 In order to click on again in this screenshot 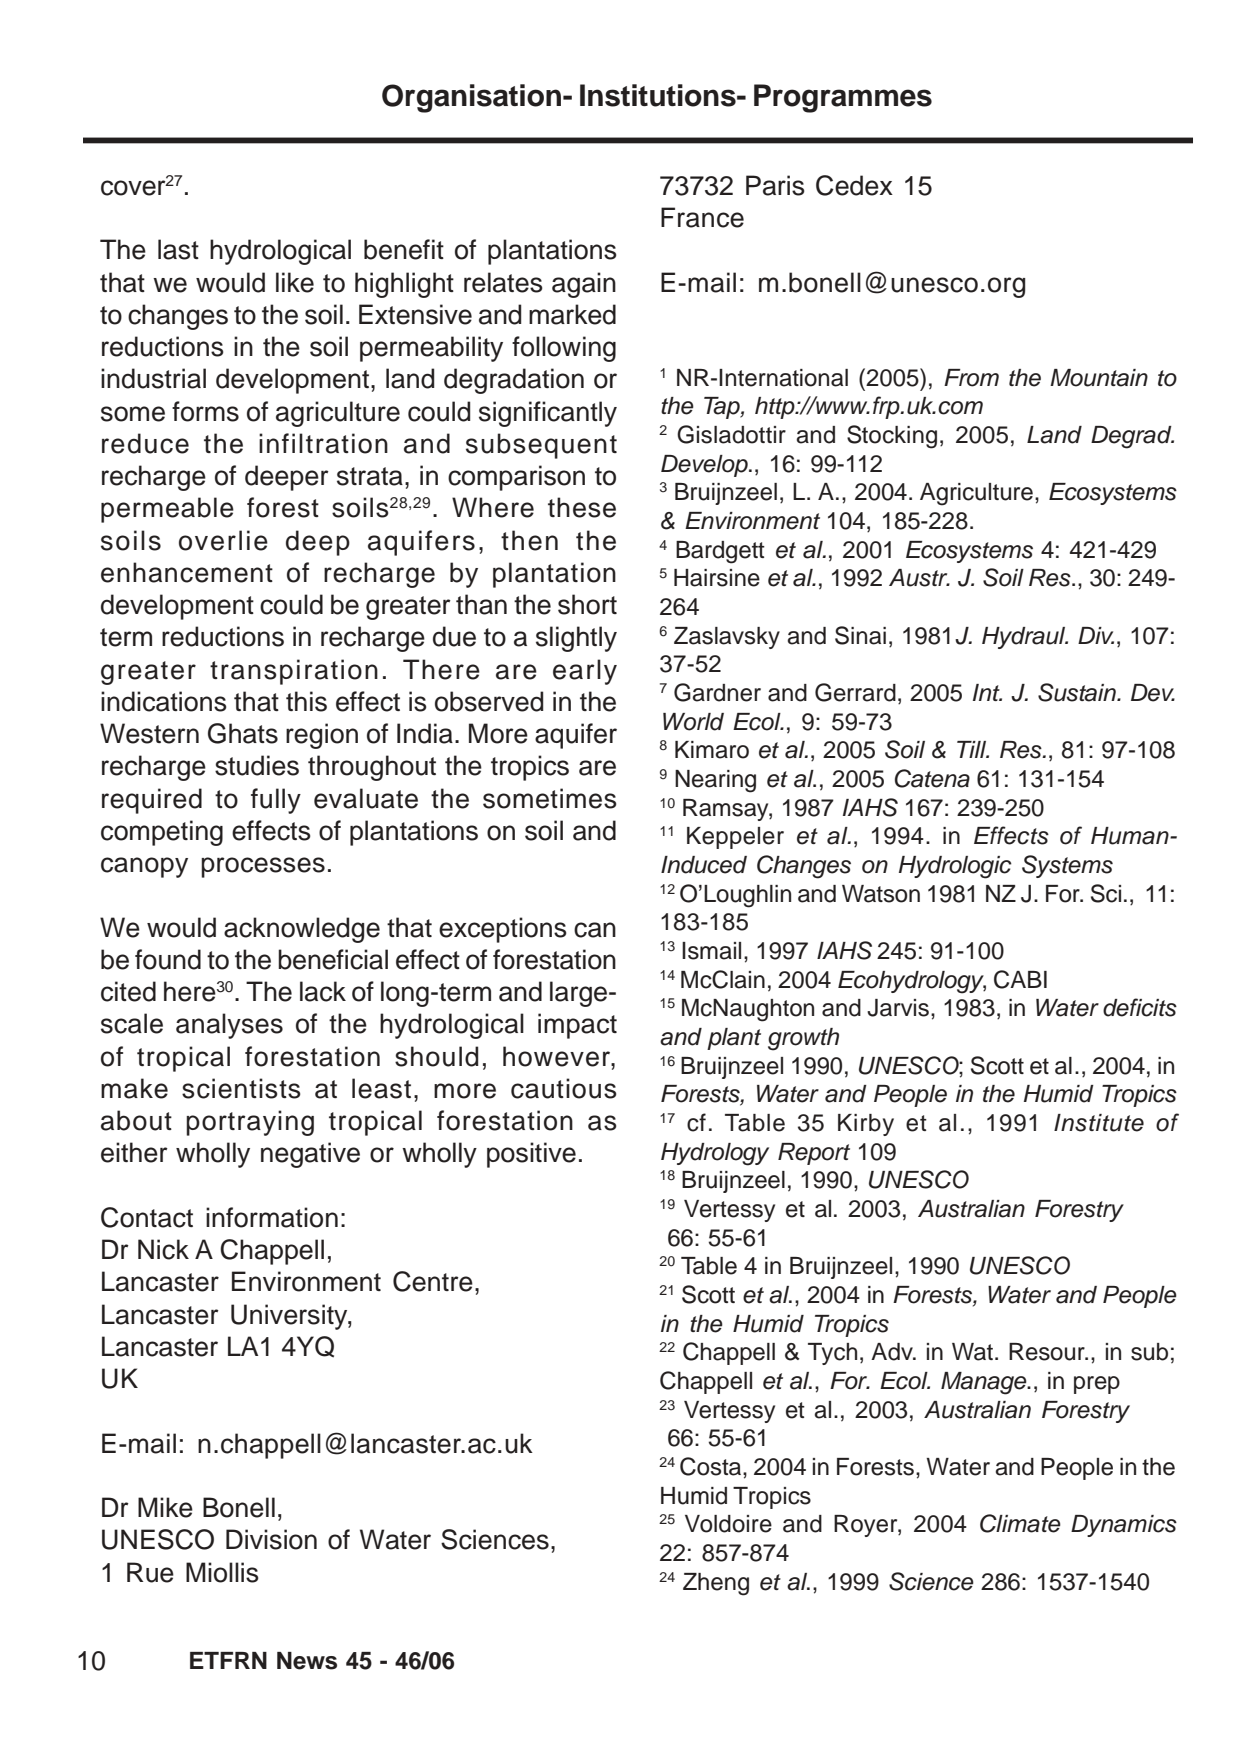, I will do `click(584, 285)`.
